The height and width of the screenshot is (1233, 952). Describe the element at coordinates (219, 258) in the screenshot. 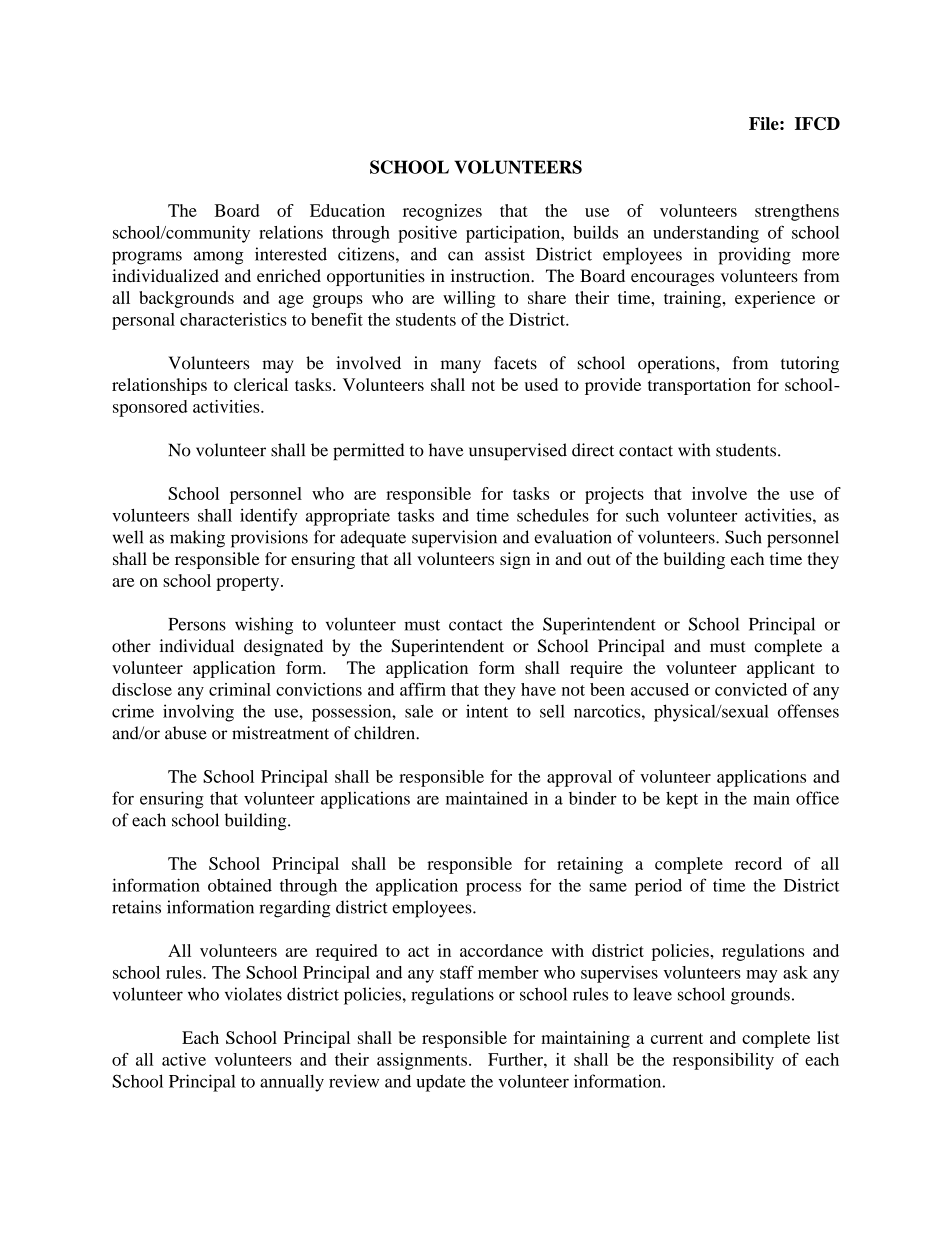

I see `among` at that location.
